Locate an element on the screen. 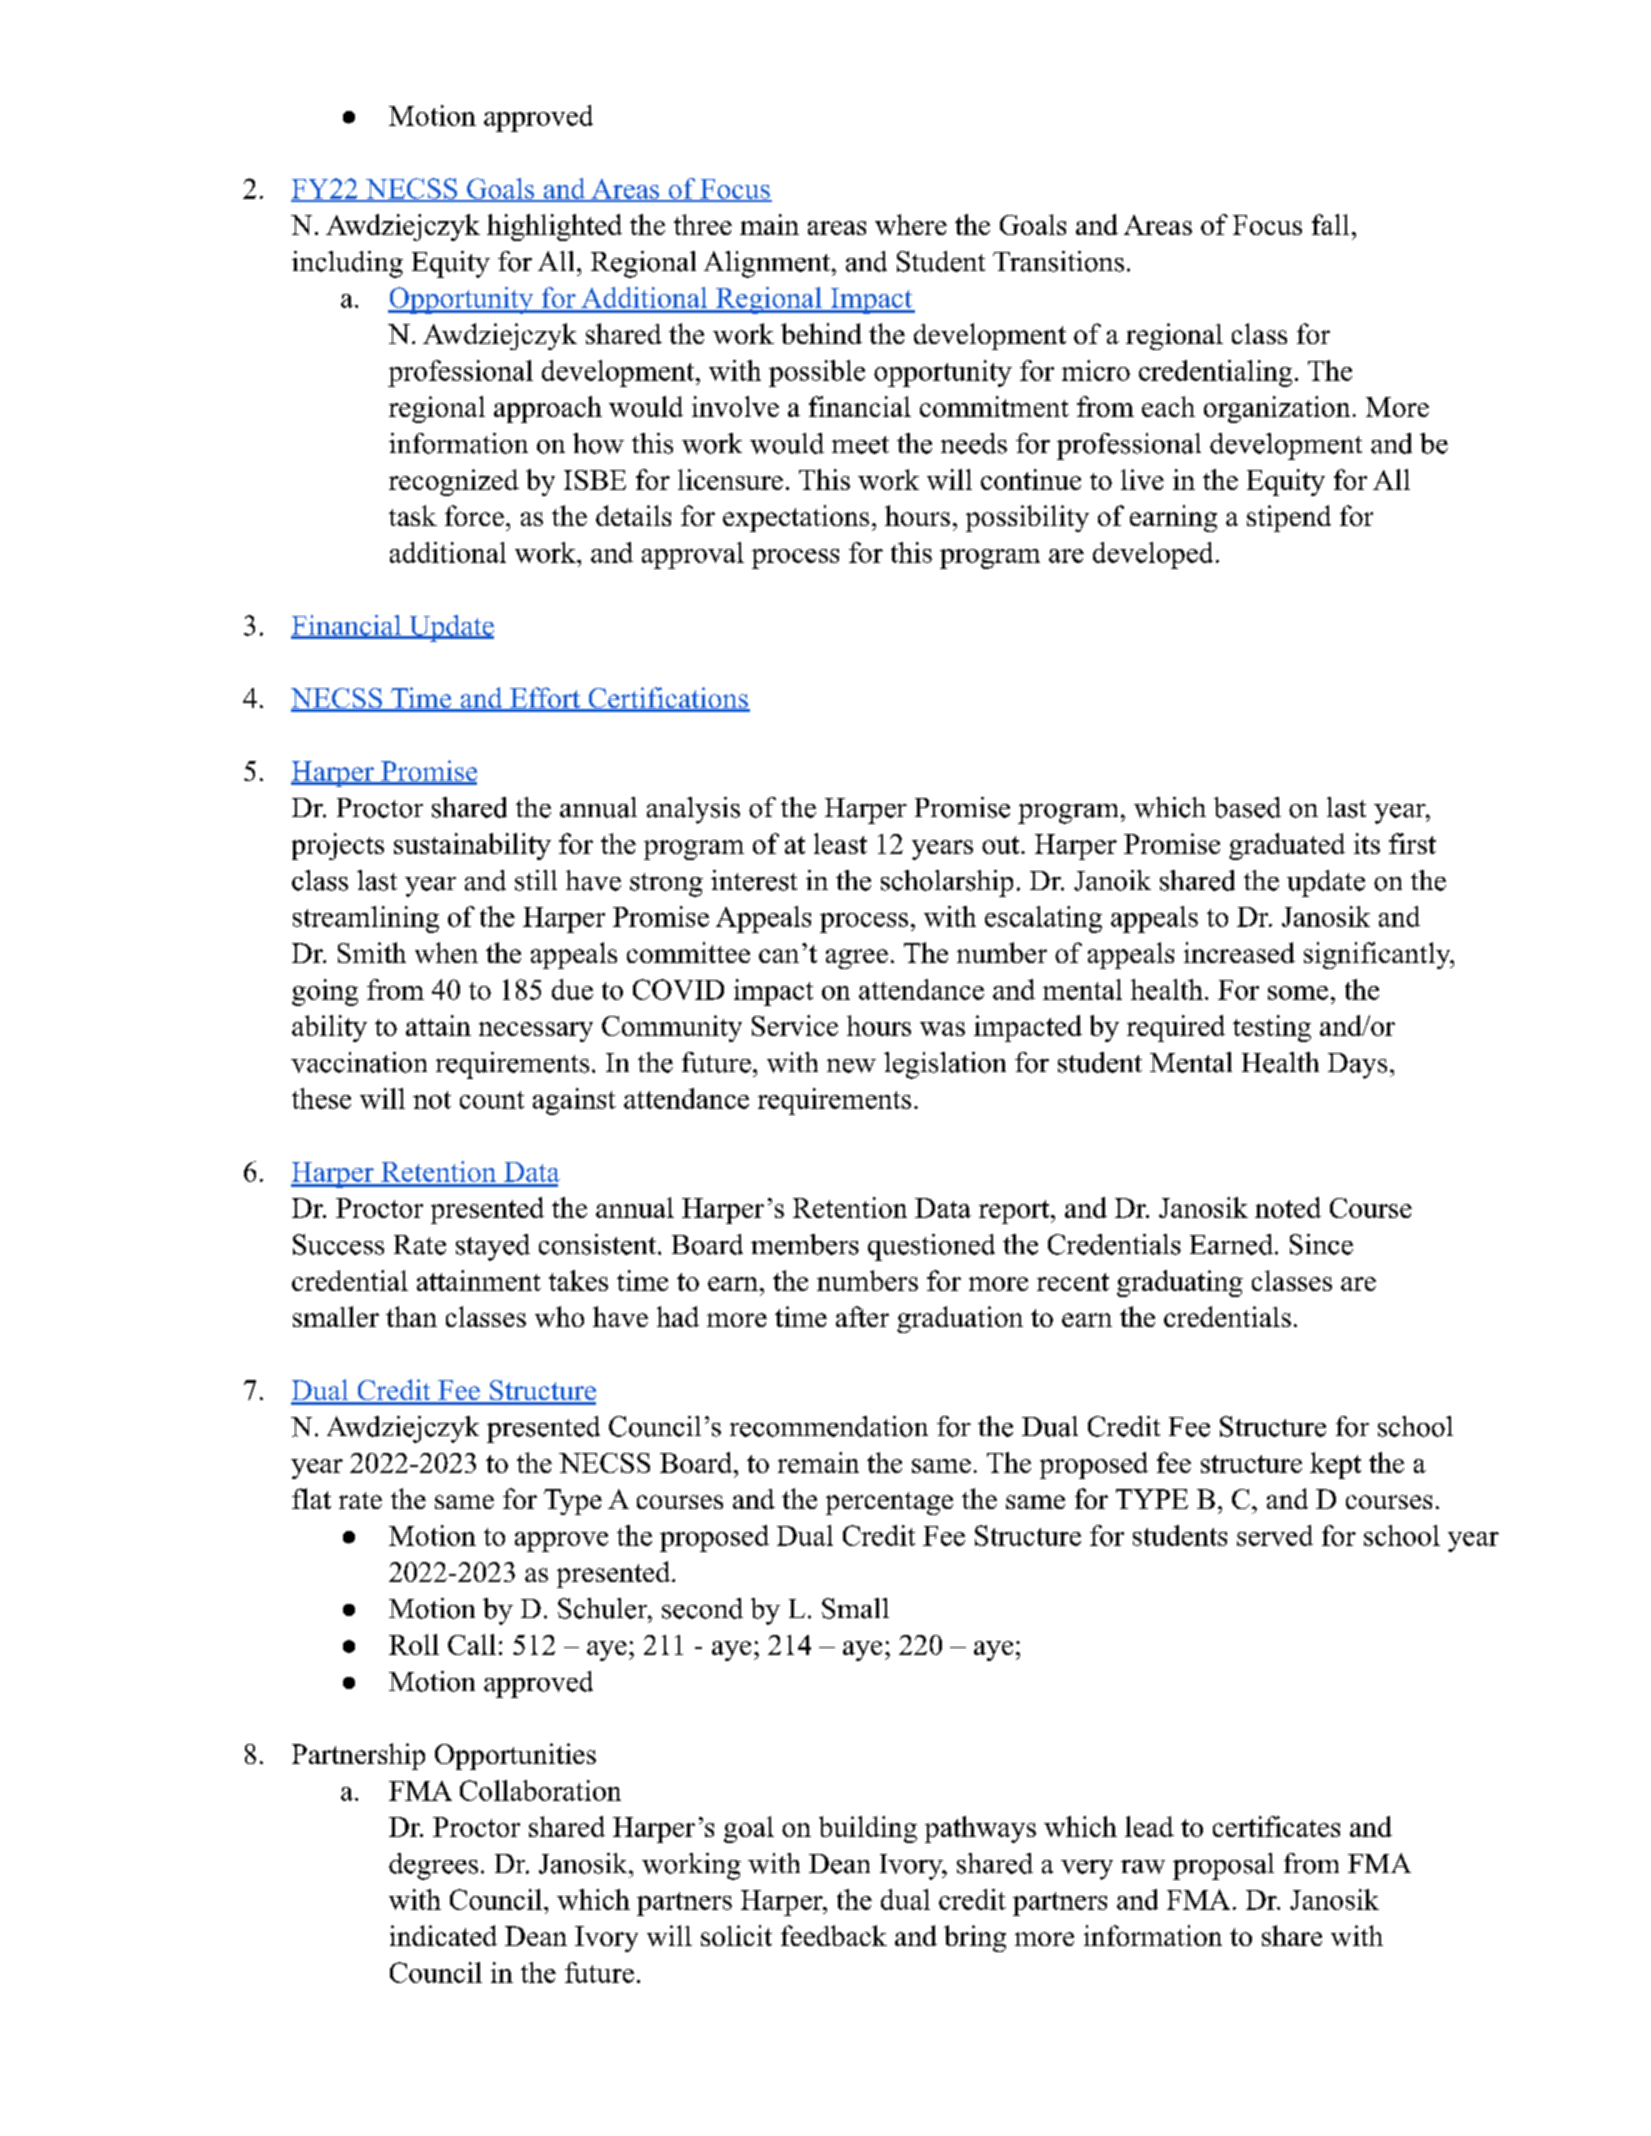 The image size is (1651, 2136). stayed is located at coordinates (493, 1247).
